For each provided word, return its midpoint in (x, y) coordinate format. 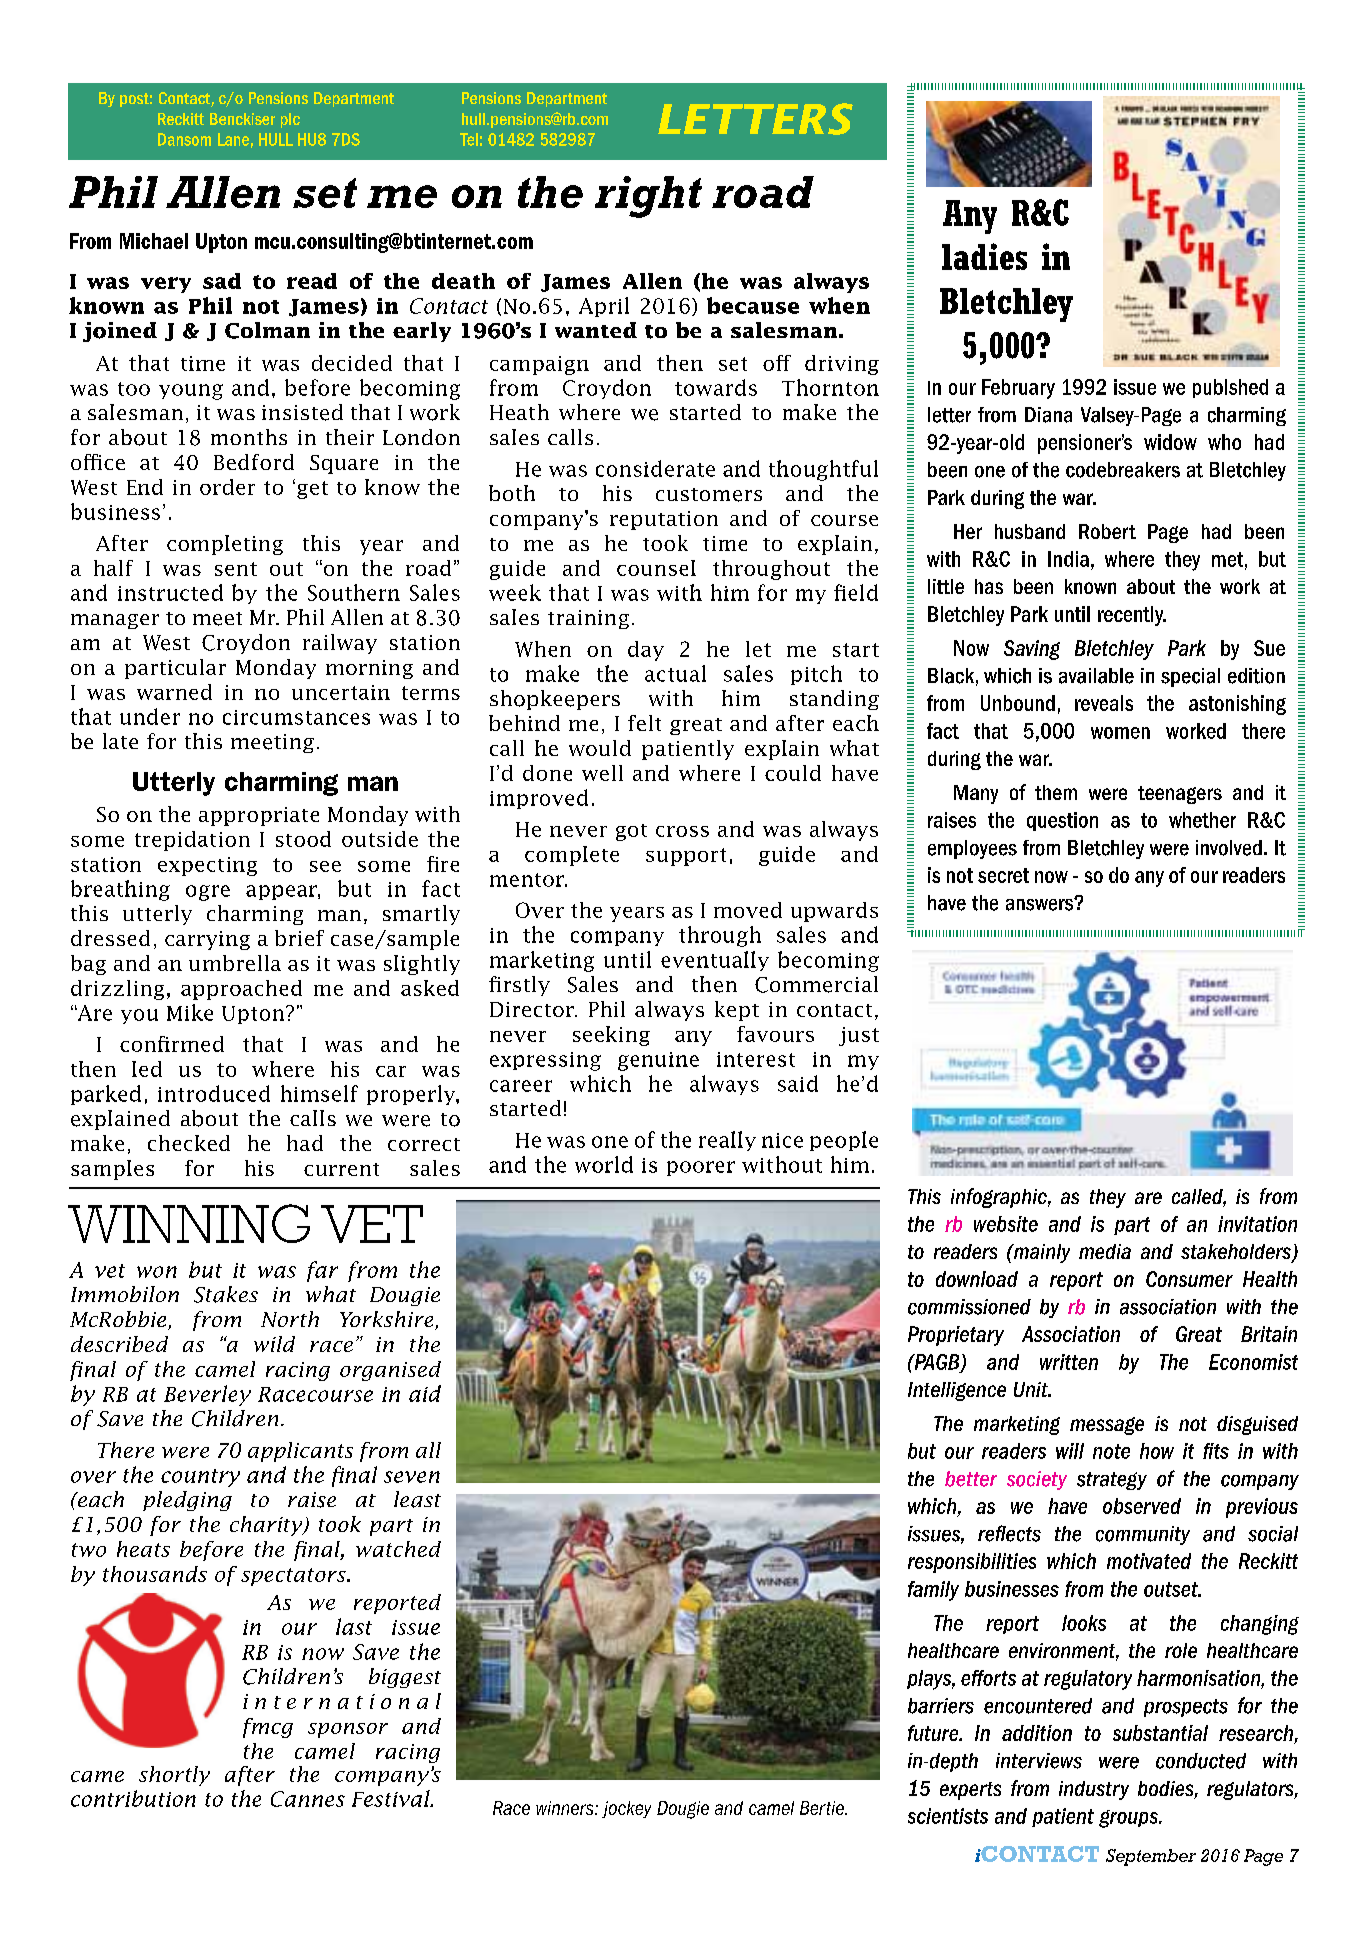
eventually (715, 961)
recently (1132, 616)
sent (236, 569)
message (1107, 1426)
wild (274, 1344)
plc (290, 120)
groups (1129, 1819)
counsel (656, 568)
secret (1003, 875)
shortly (174, 1776)
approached (241, 990)
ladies (984, 256)
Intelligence (957, 1391)
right (648, 197)
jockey (626, 1809)
